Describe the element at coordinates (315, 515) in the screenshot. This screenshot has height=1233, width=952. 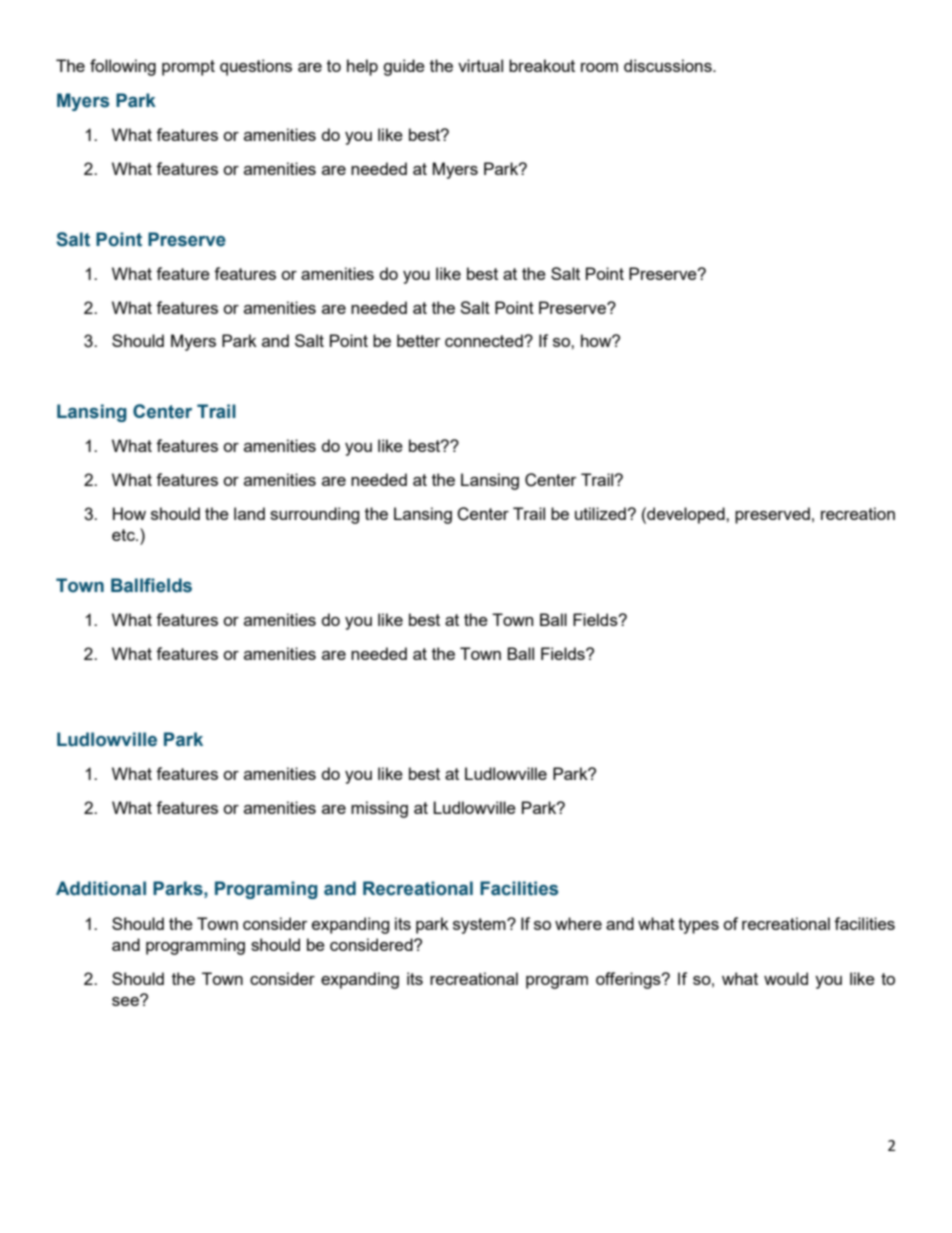
I see `surrounding` at that location.
